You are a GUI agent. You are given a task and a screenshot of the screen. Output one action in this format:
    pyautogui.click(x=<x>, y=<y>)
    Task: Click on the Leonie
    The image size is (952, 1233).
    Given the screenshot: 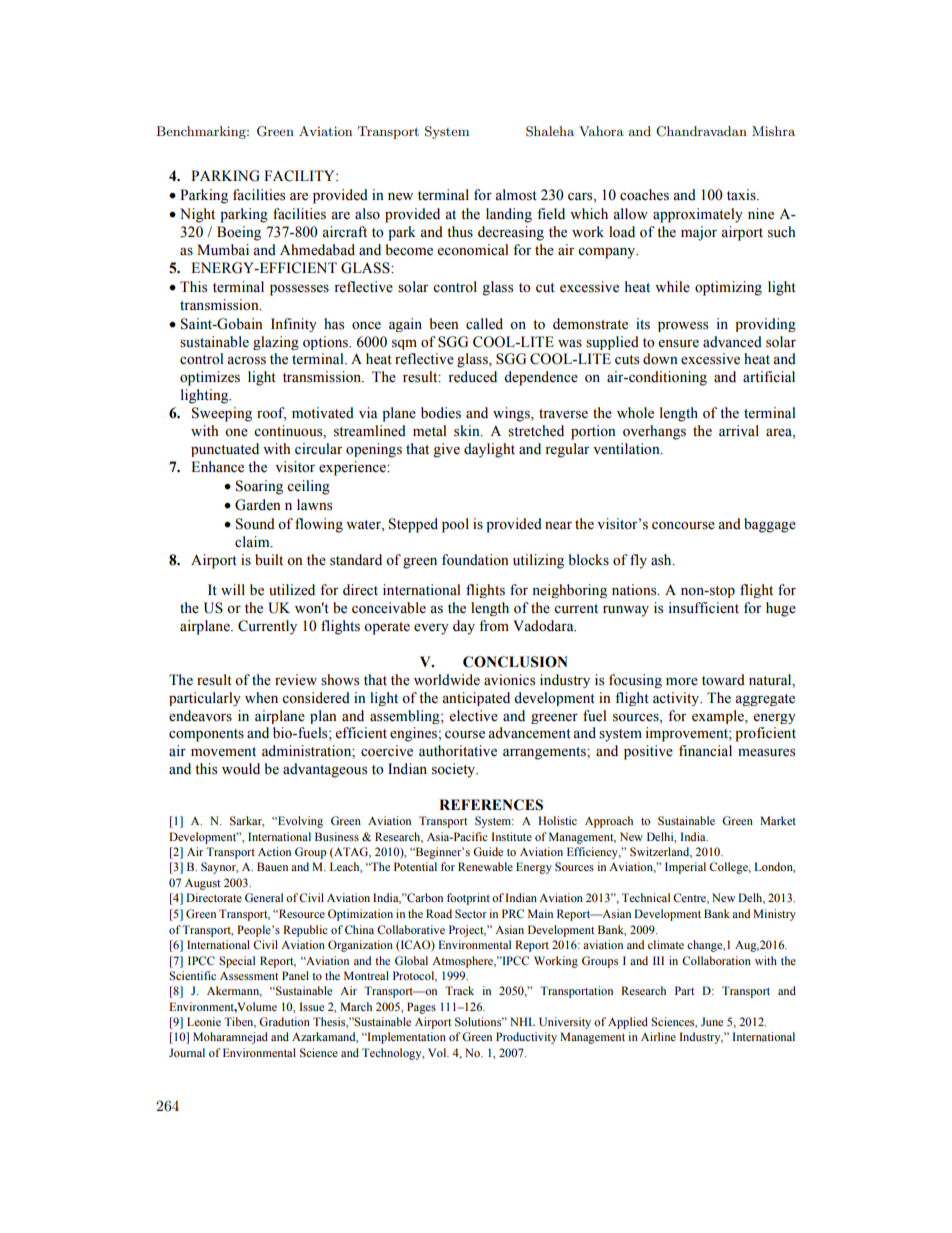 What is the action you would take?
    pyautogui.click(x=204, y=1021)
